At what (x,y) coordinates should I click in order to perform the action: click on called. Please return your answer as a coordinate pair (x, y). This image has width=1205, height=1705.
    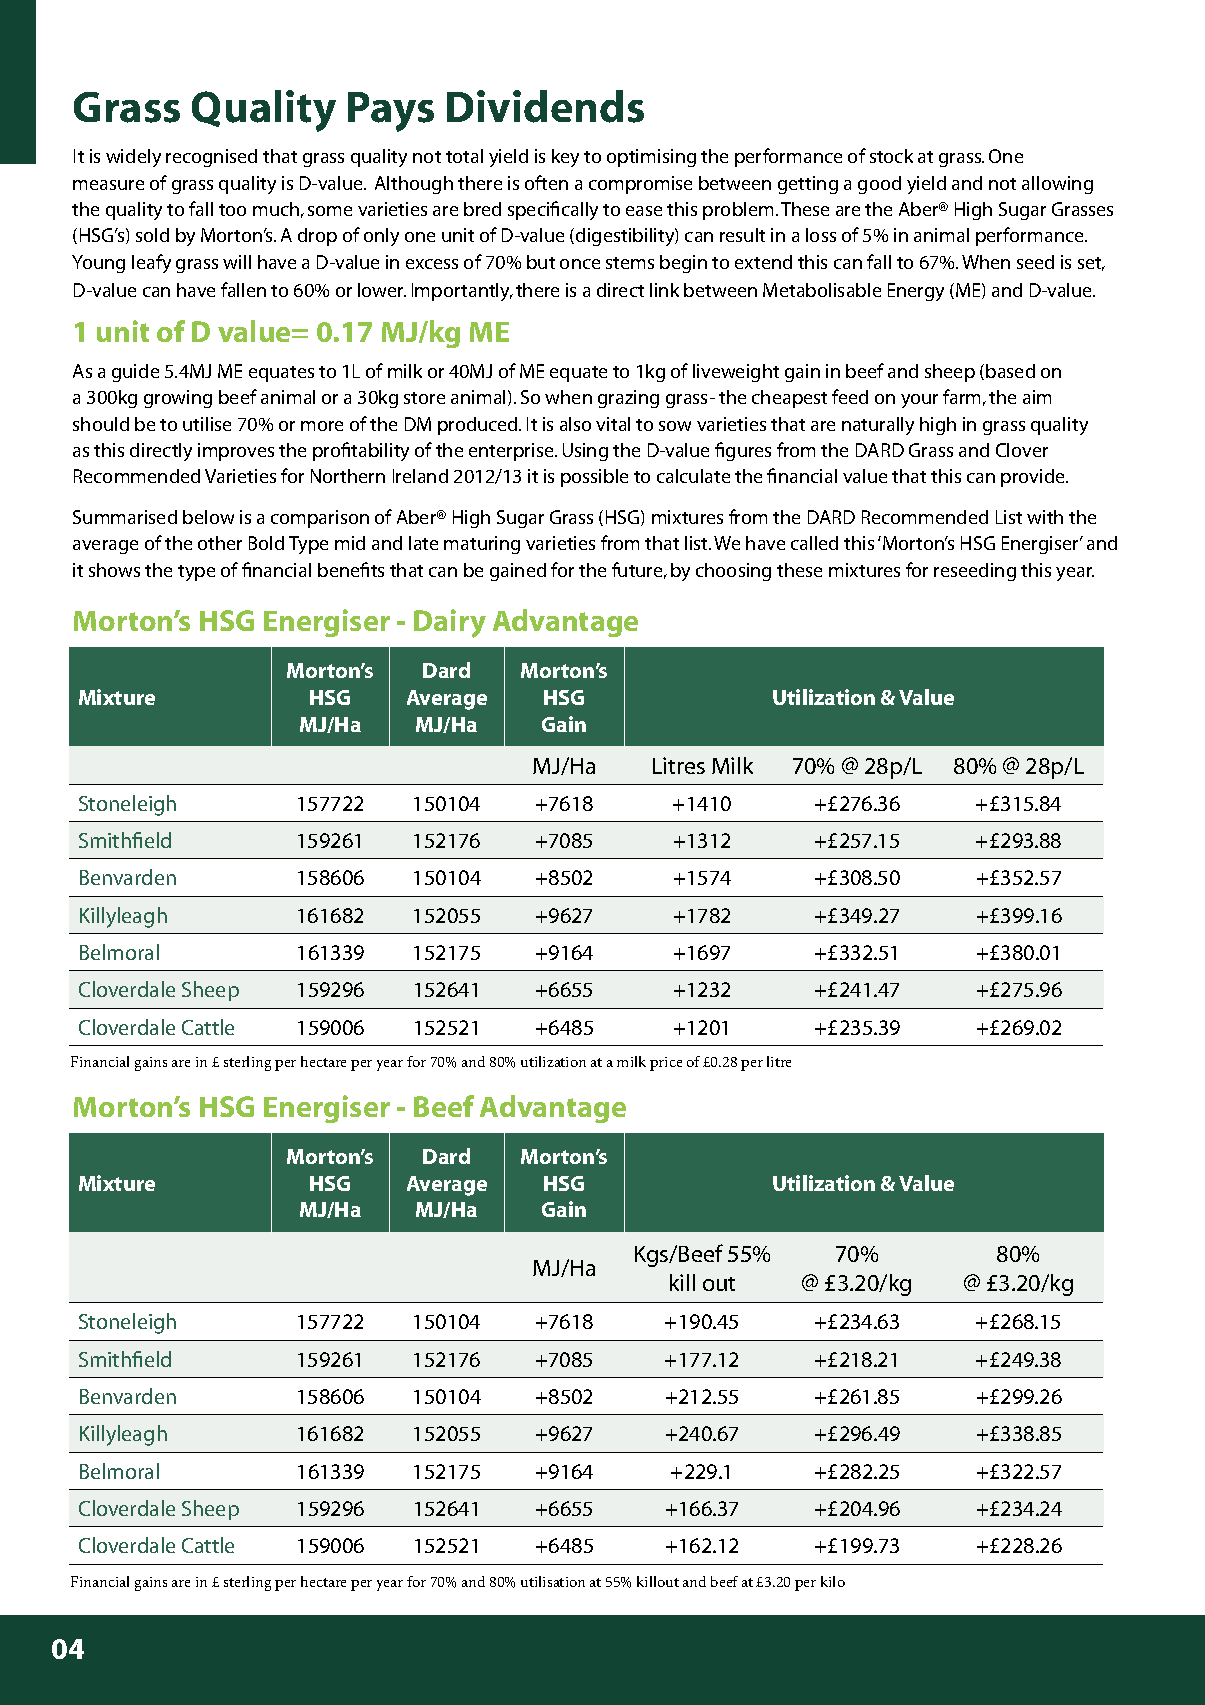
    Looking at the image, I should click on (814, 543).
